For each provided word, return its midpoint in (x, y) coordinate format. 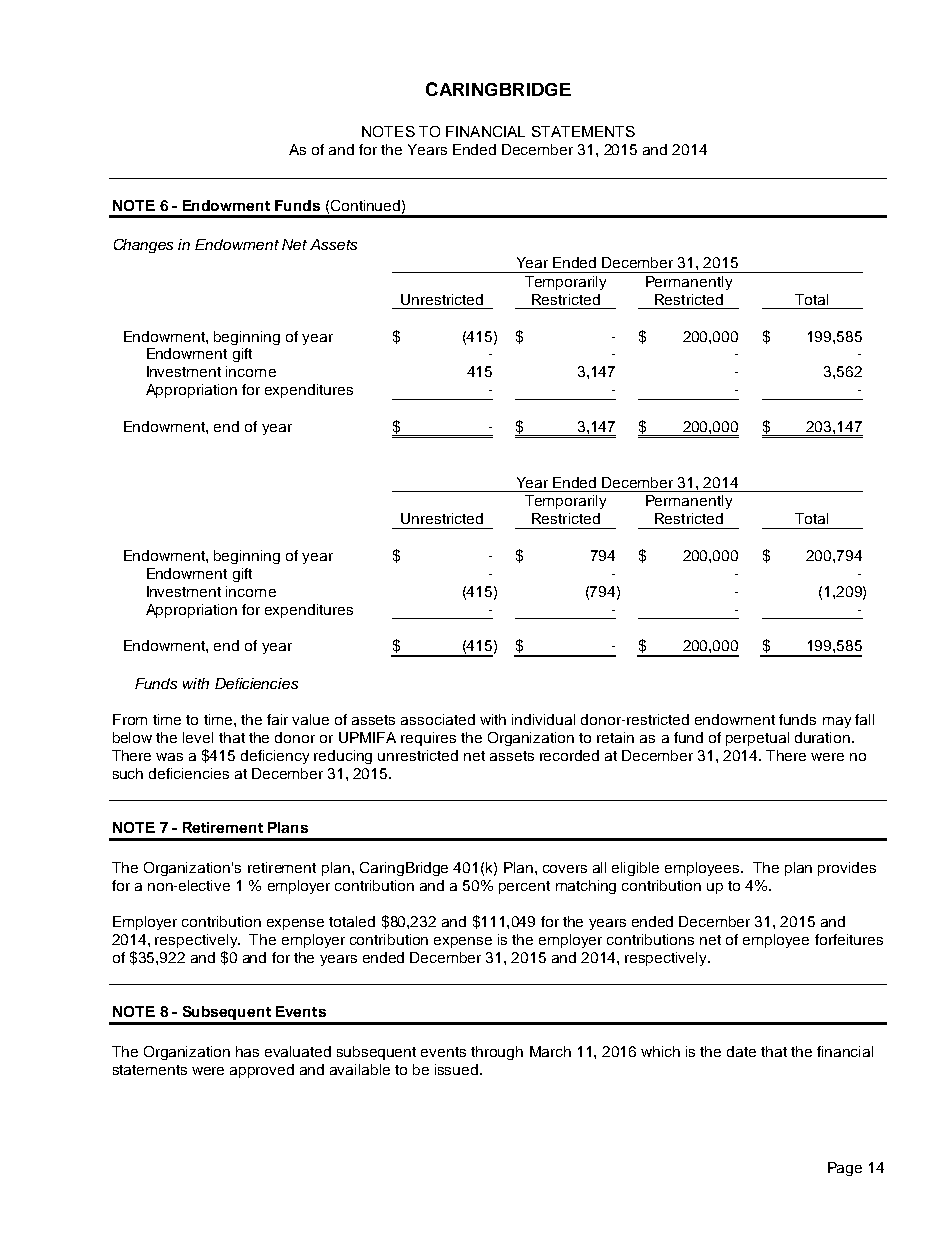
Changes (143, 246)
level (198, 737)
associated (438, 719)
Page (845, 1169)
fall (864, 719)
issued (458, 1069)
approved (262, 1071)
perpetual (757, 739)
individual (543, 719)
